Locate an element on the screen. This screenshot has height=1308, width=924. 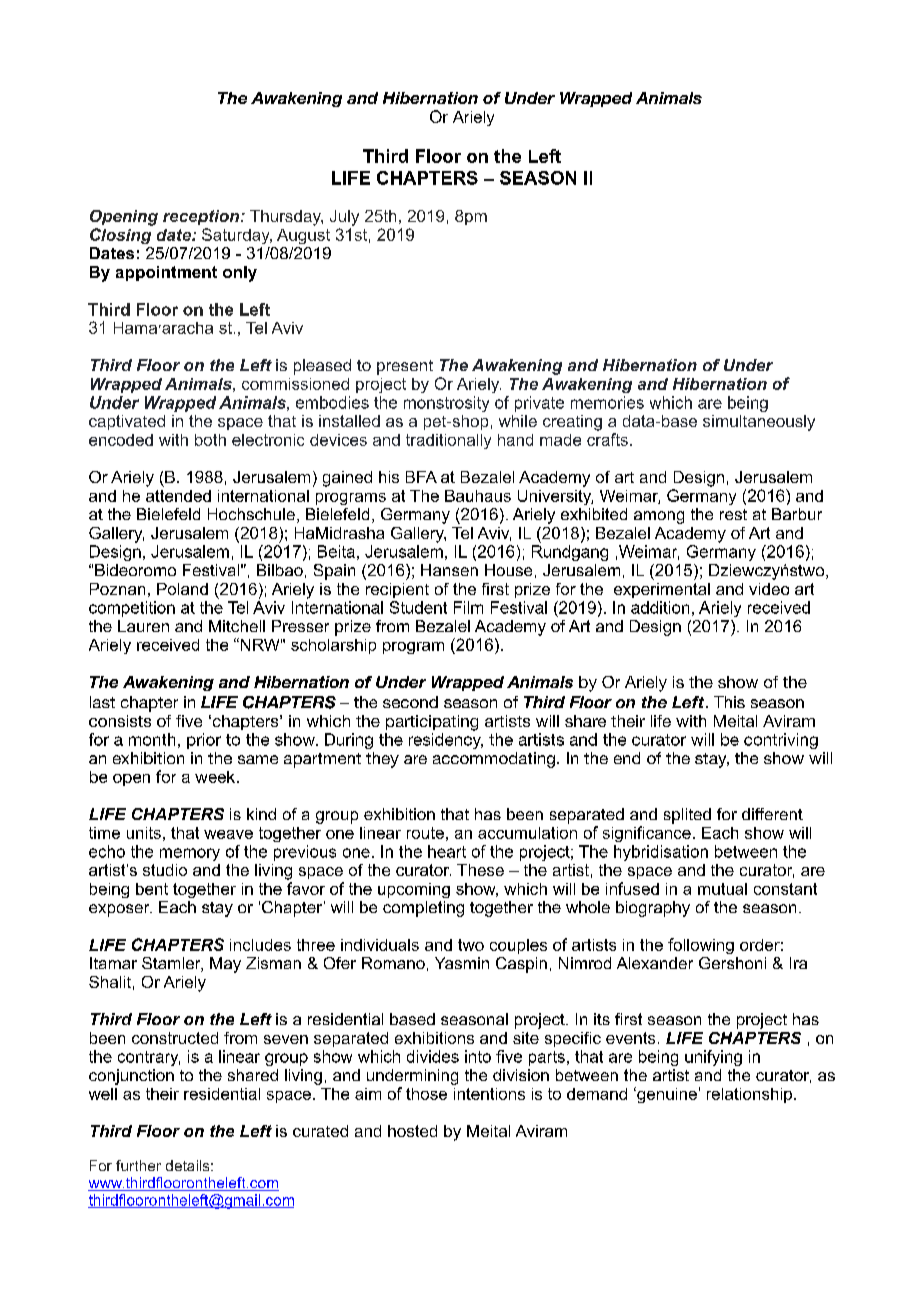
memories is located at coordinates (607, 402).
